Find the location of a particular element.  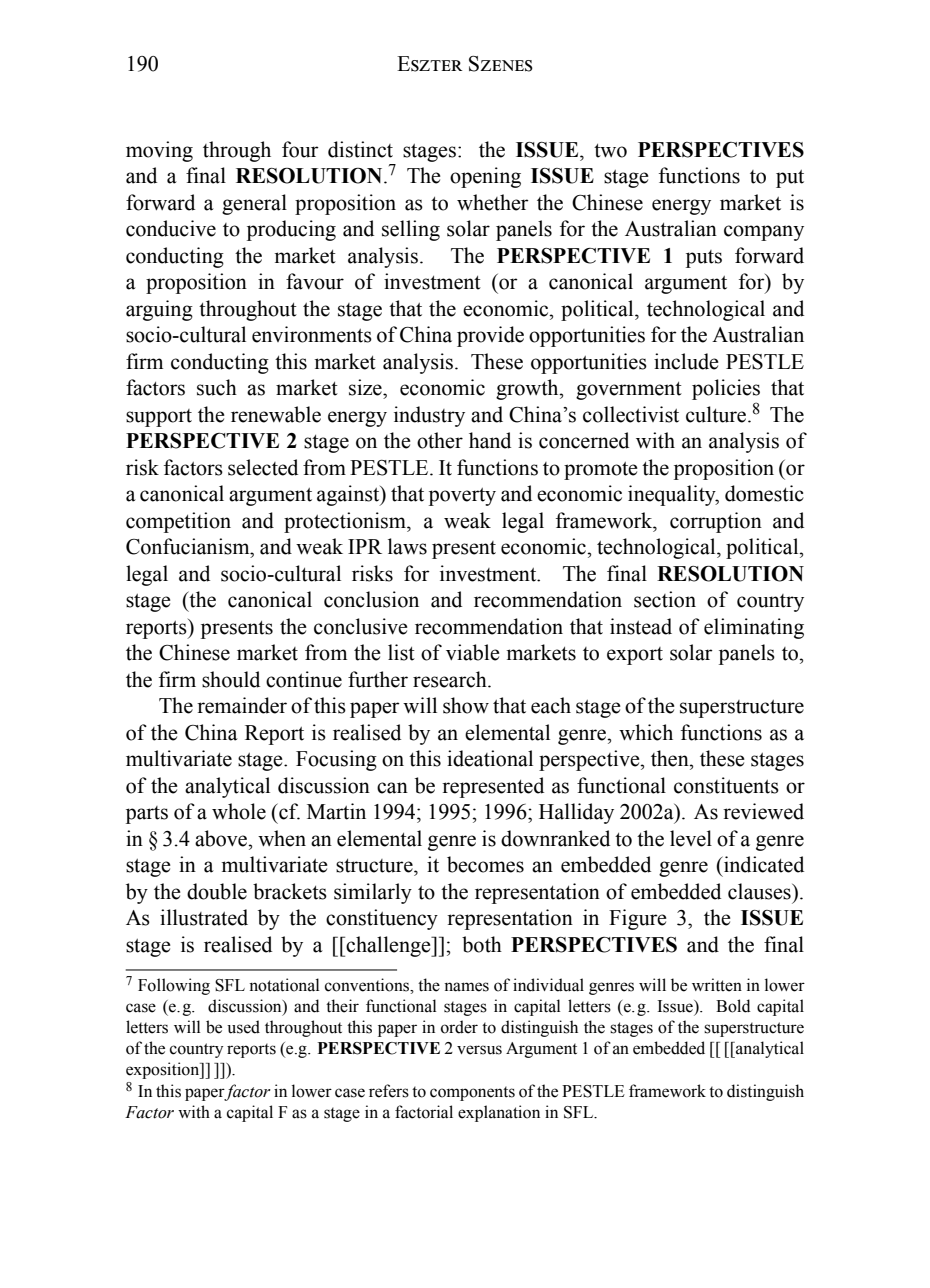

opening is located at coordinates (485, 177).
